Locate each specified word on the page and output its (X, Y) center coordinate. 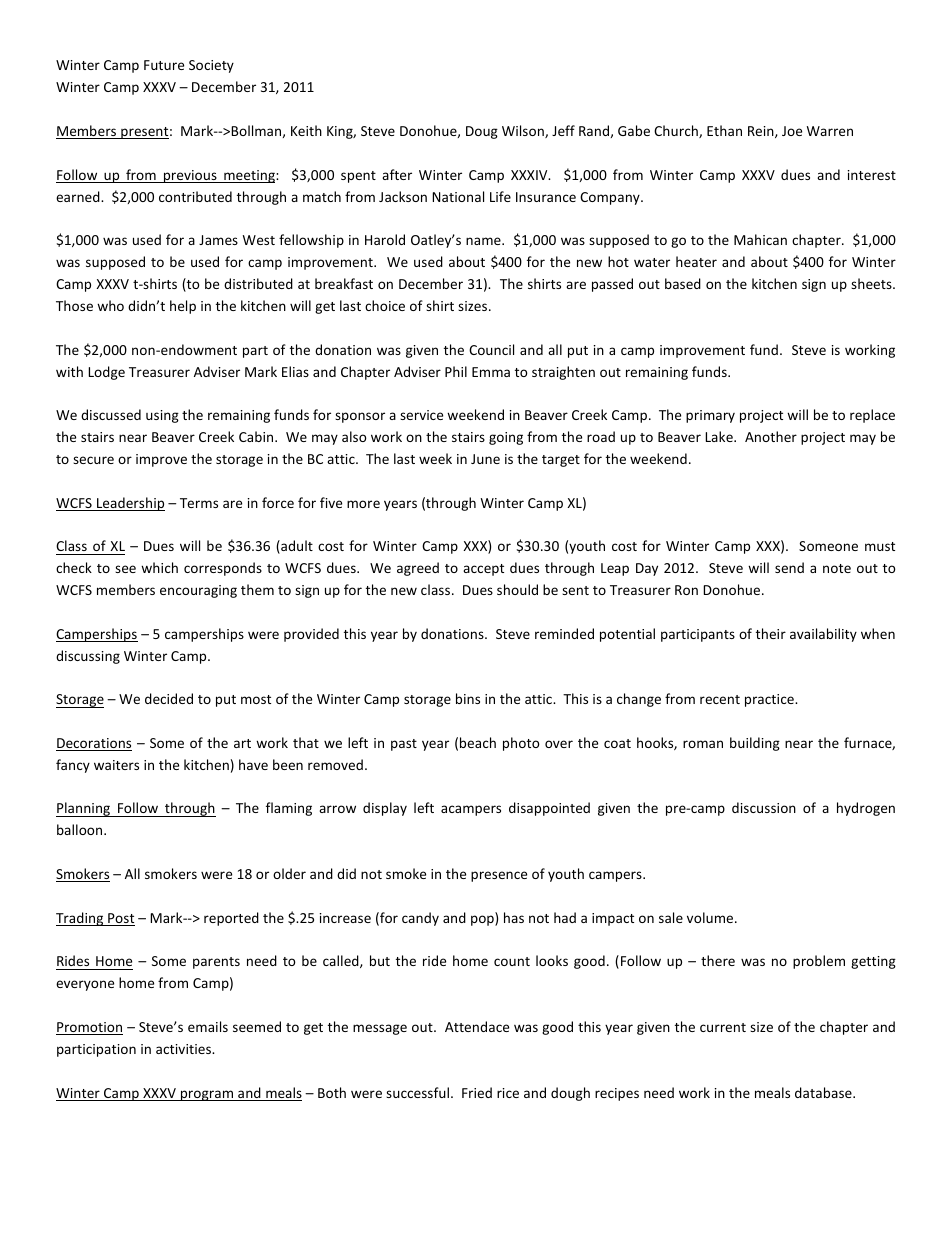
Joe (792, 131)
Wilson (524, 131)
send (789, 567)
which (159, 567)
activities (184, 1049)
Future (164, 65)
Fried (477, 1092)
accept (483, 570)
